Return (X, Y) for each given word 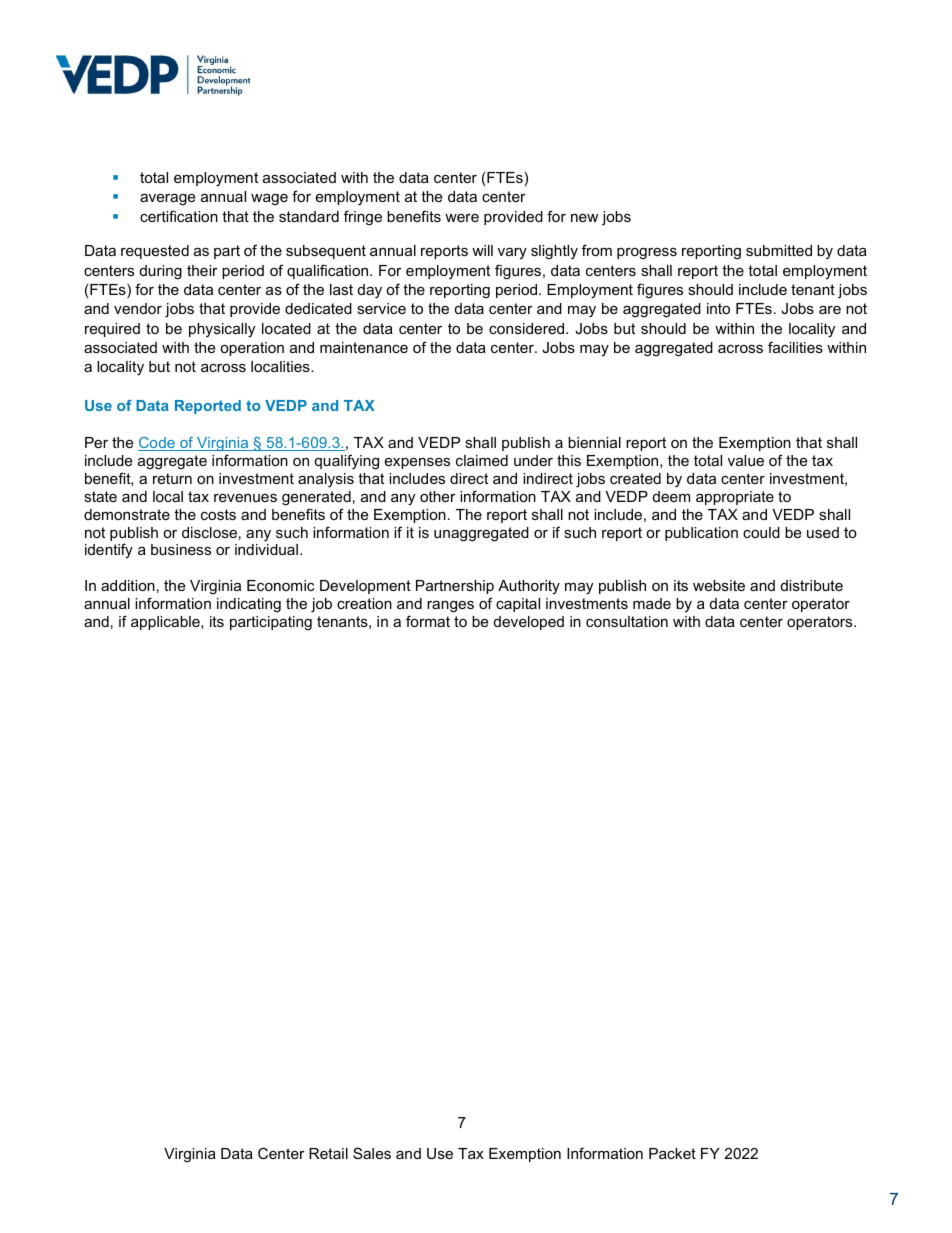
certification (179, 216)
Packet (672, 1153)
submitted (779, 250)
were (462, 218)
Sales (372, 1153)
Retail (328, 1153)
